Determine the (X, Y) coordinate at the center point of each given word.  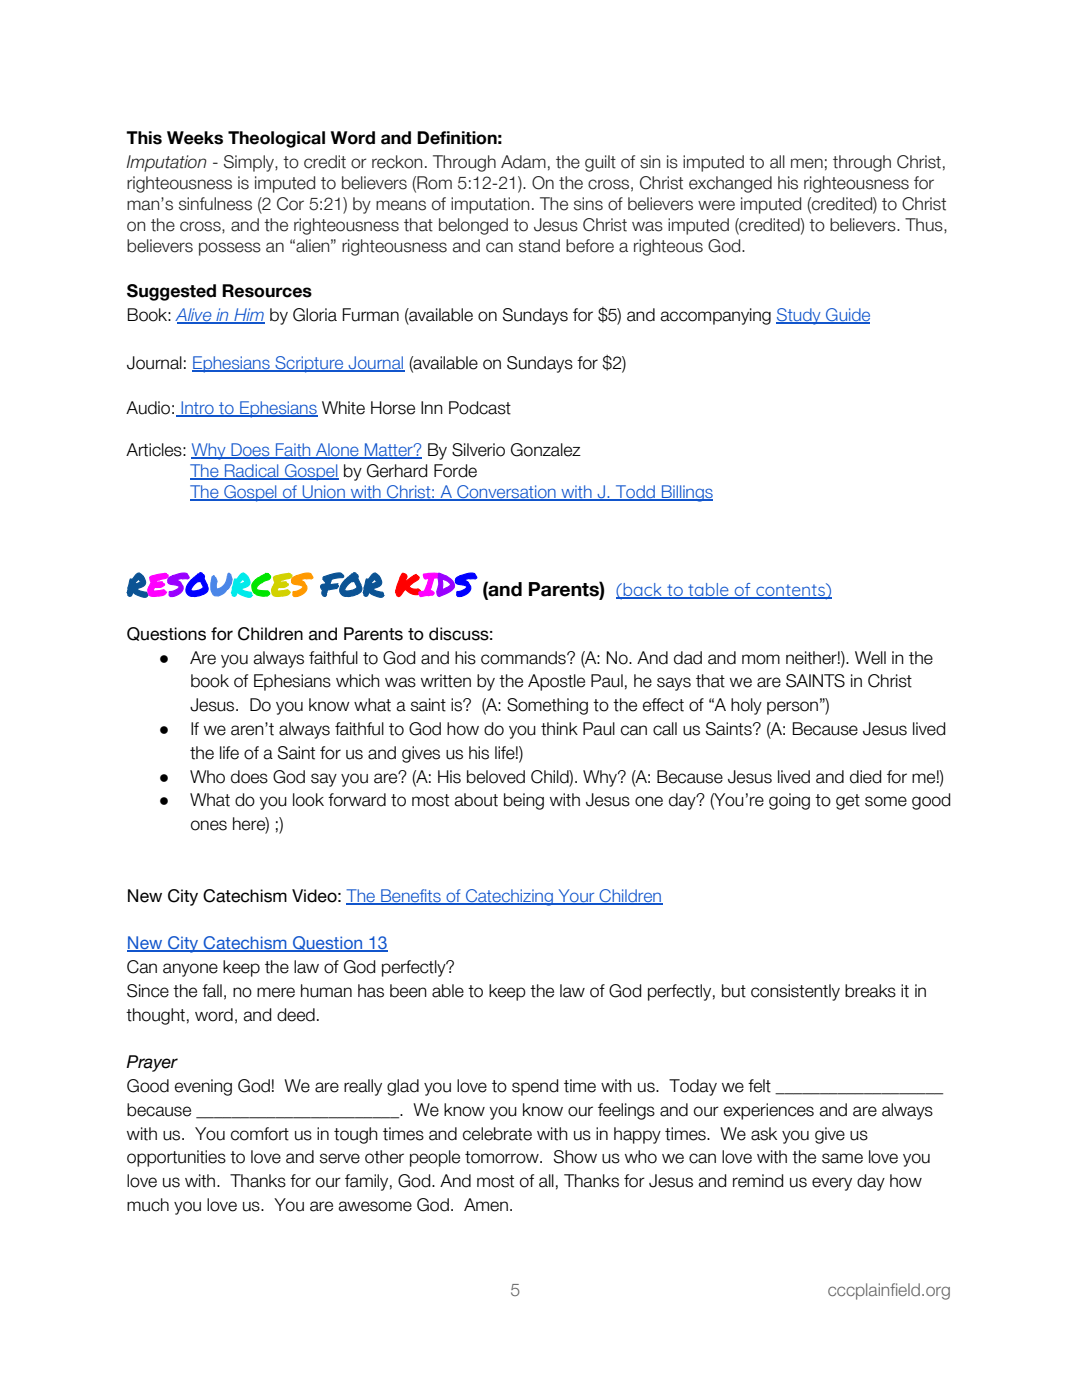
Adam (523, 162)
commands (524, 658)
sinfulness (215, 204)
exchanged (730, 184)
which (358, 681)
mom (761, 659)
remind (758, 1181)
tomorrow (503, 1157)
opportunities (176, 1158)
